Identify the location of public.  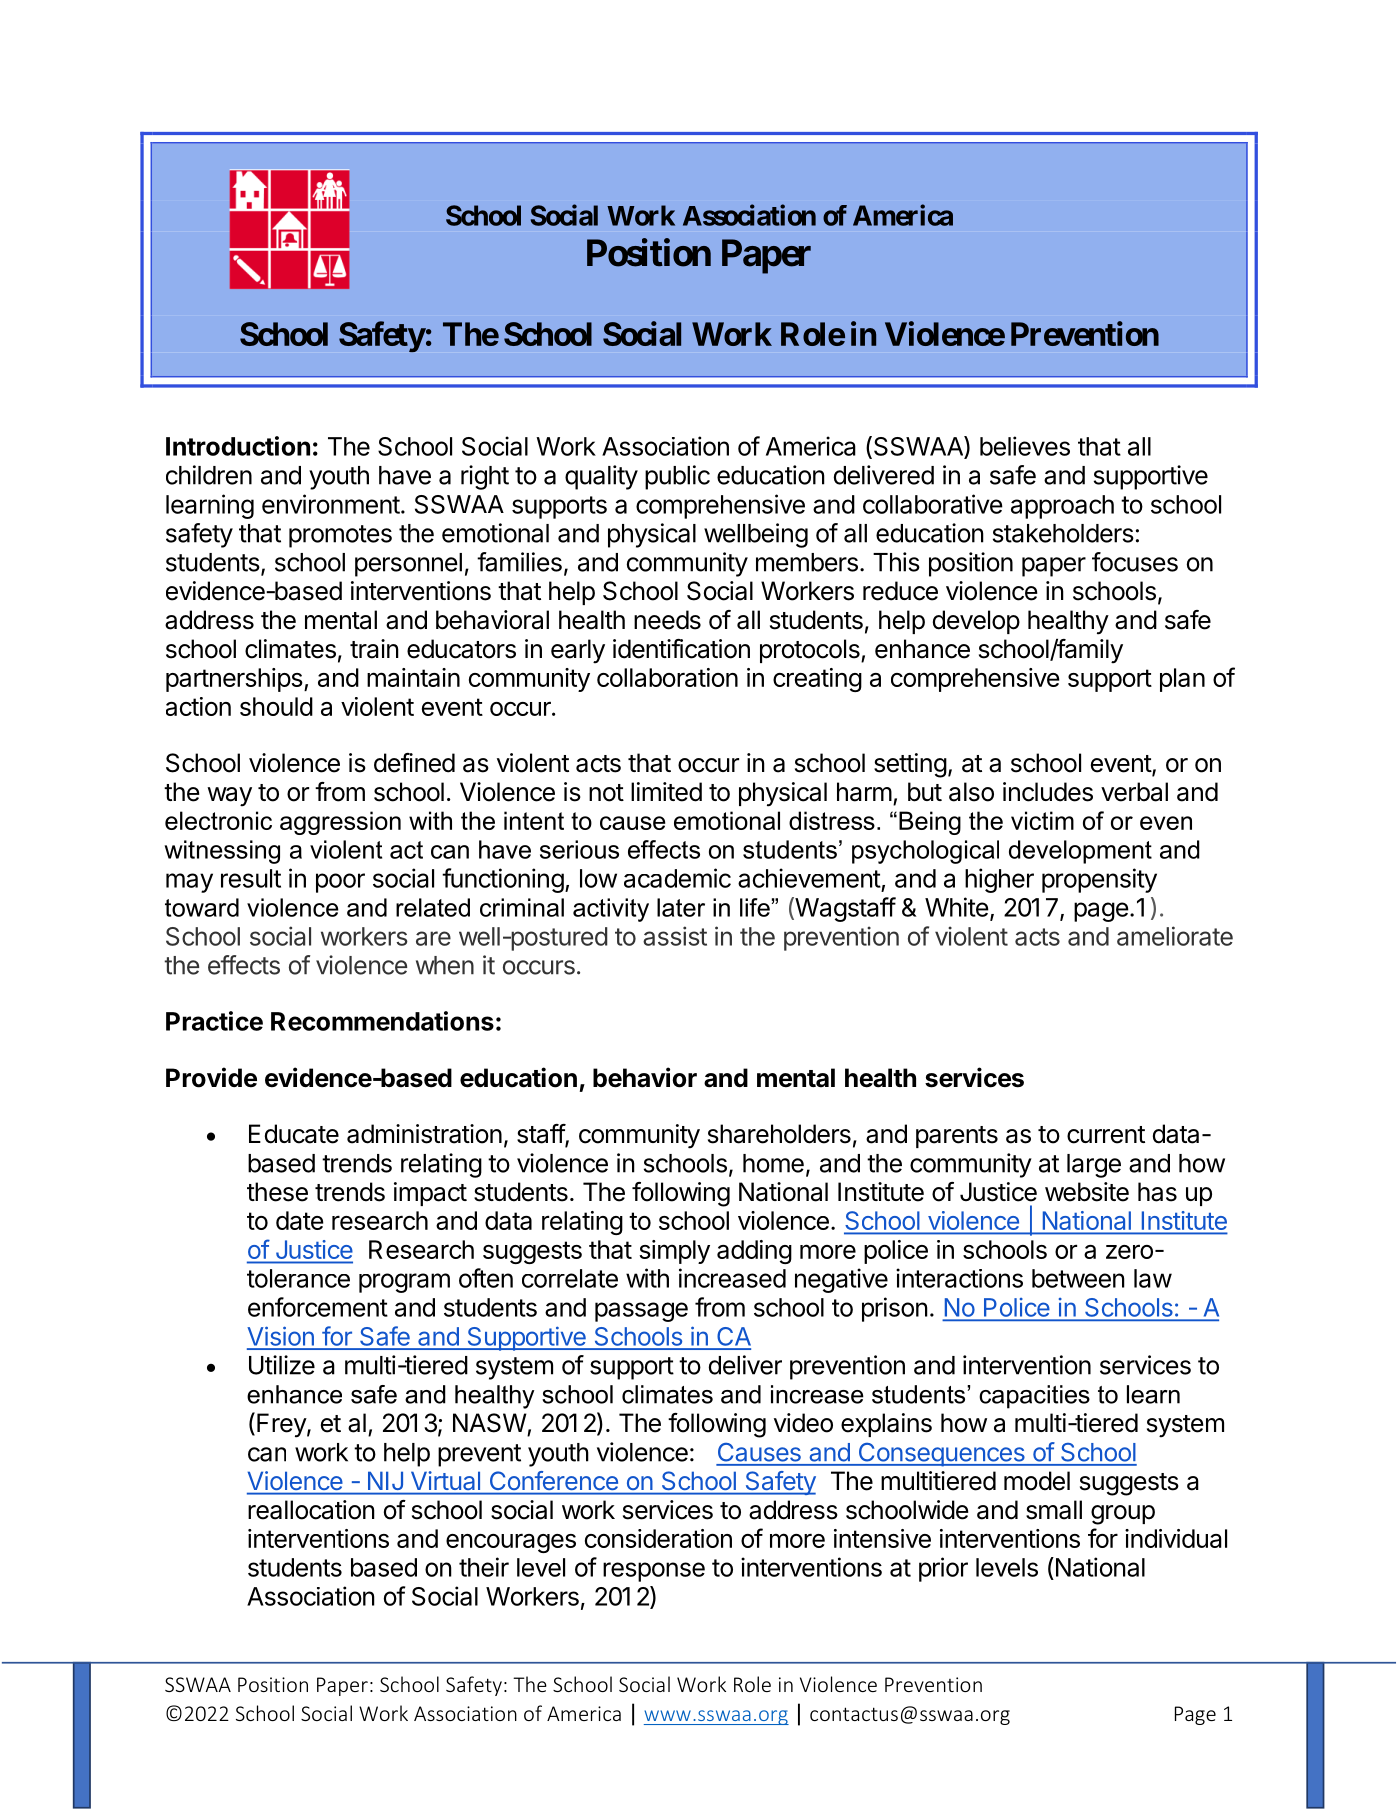
(677, 477).
